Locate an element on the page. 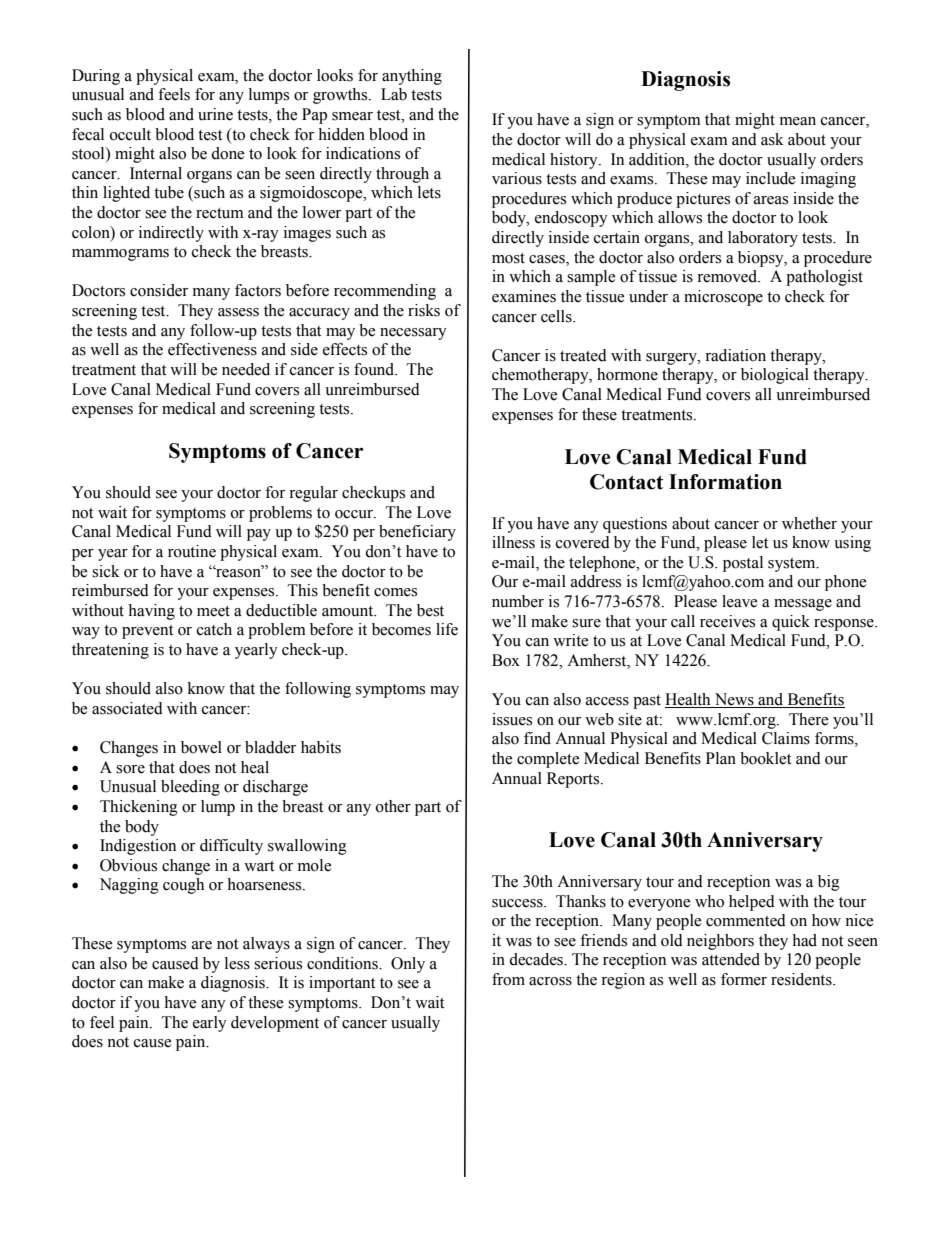 The image size is (952, 1233). illness is located at coordinates (513, 542).
